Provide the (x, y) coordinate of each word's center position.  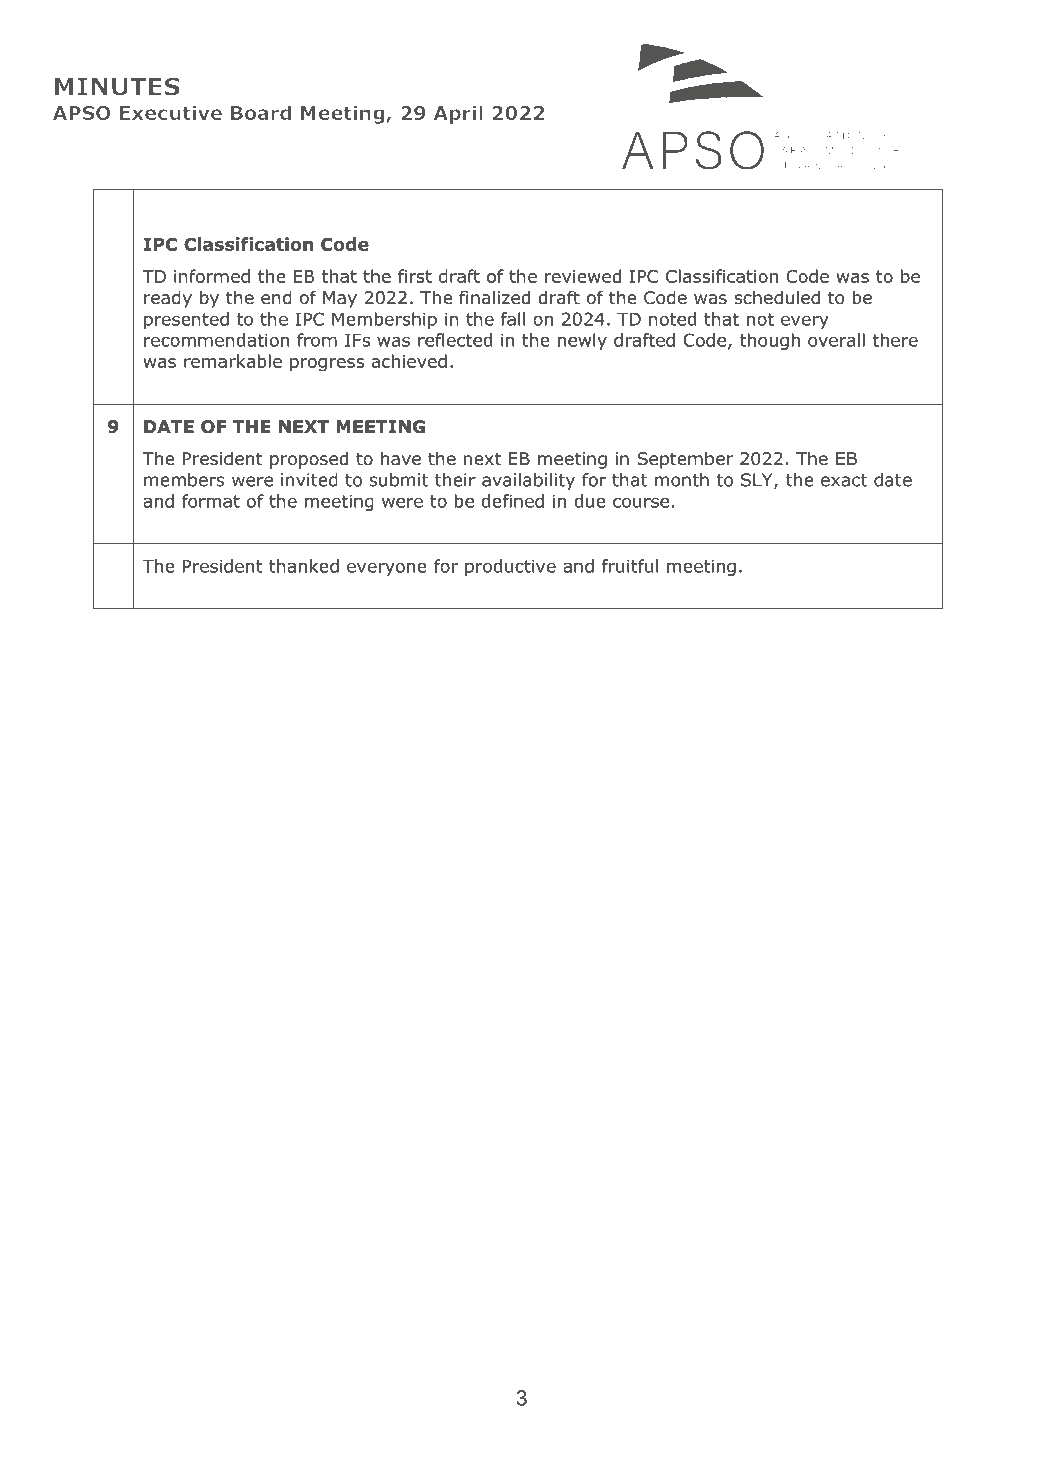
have (401, 458)
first (415, 276)
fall (513, 319)
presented (186, 320)
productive (510, 567)
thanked (304, 566)
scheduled (777, 297)
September (685, 460)
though (770, 341)
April (458, 114)
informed (212, 276)
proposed (309, 460)
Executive (171, 112)
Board (261, 112)
